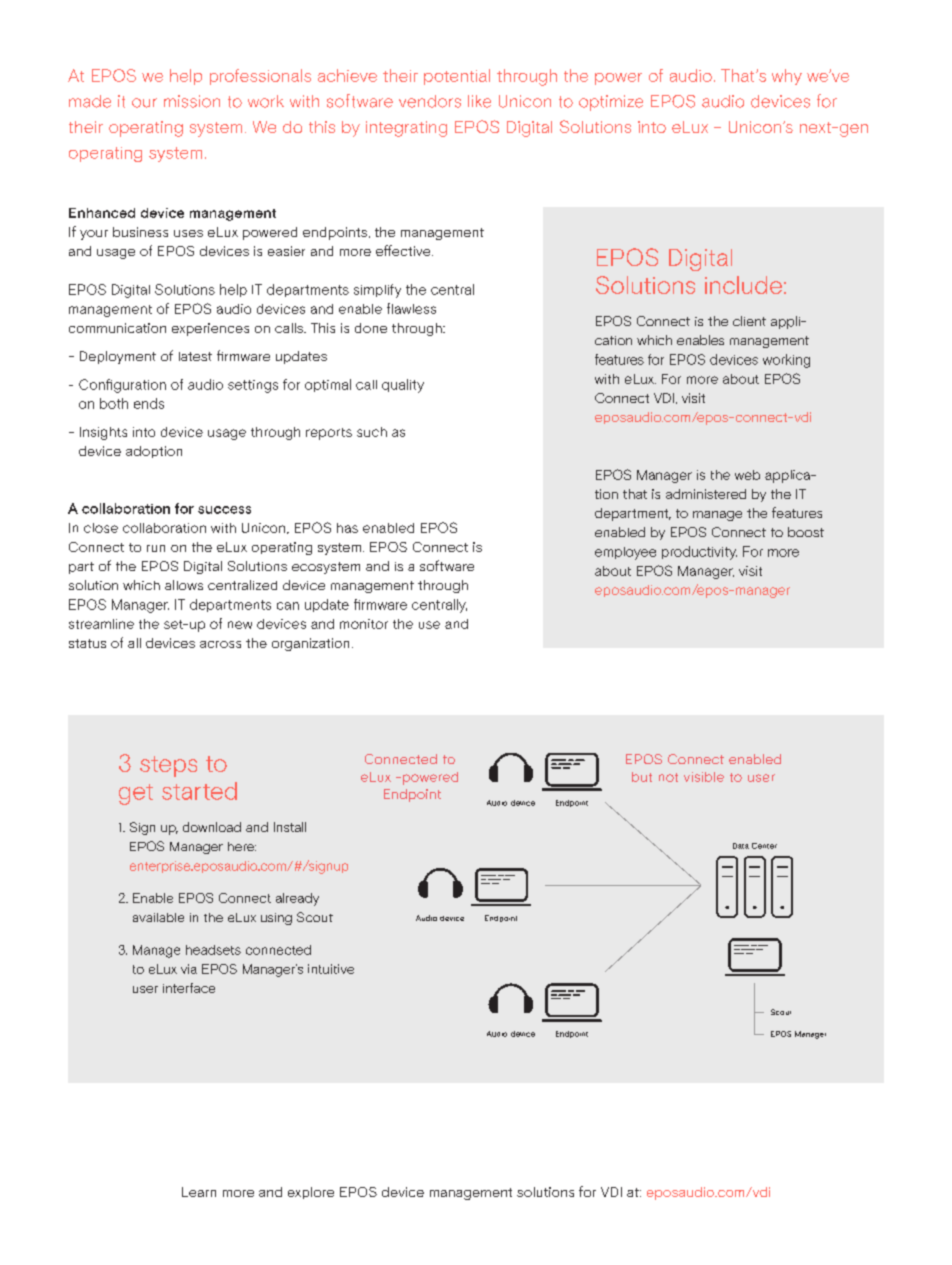 This screenshot has width=952, height=1265. What do you see at coordinates (747, 475) in the screenshot?
I see `web` at bounding box center [747, 475].
